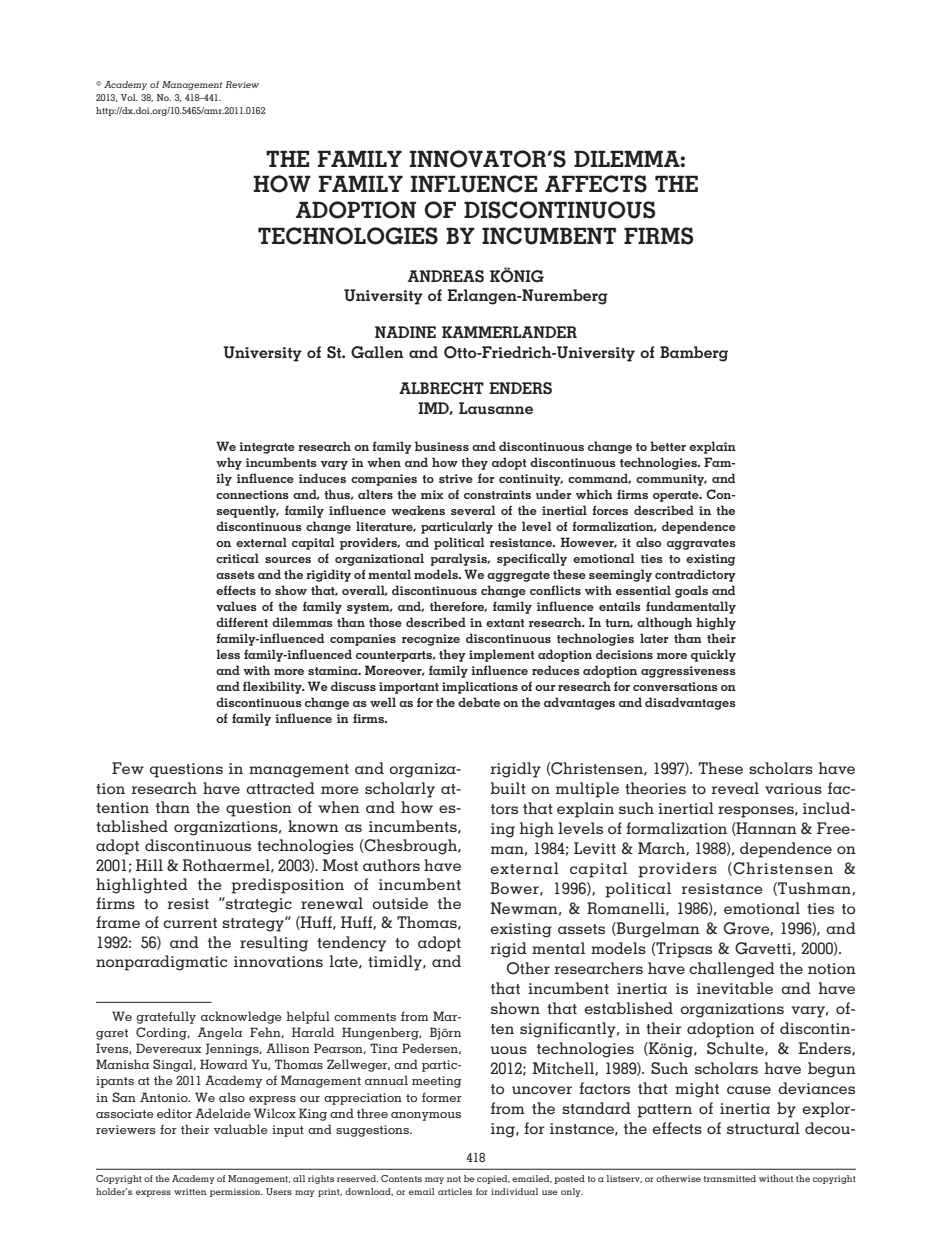  What do you see at coordinates (694, 354) in the image?
I see `Bamberg` at bounding box center [694, 354].
